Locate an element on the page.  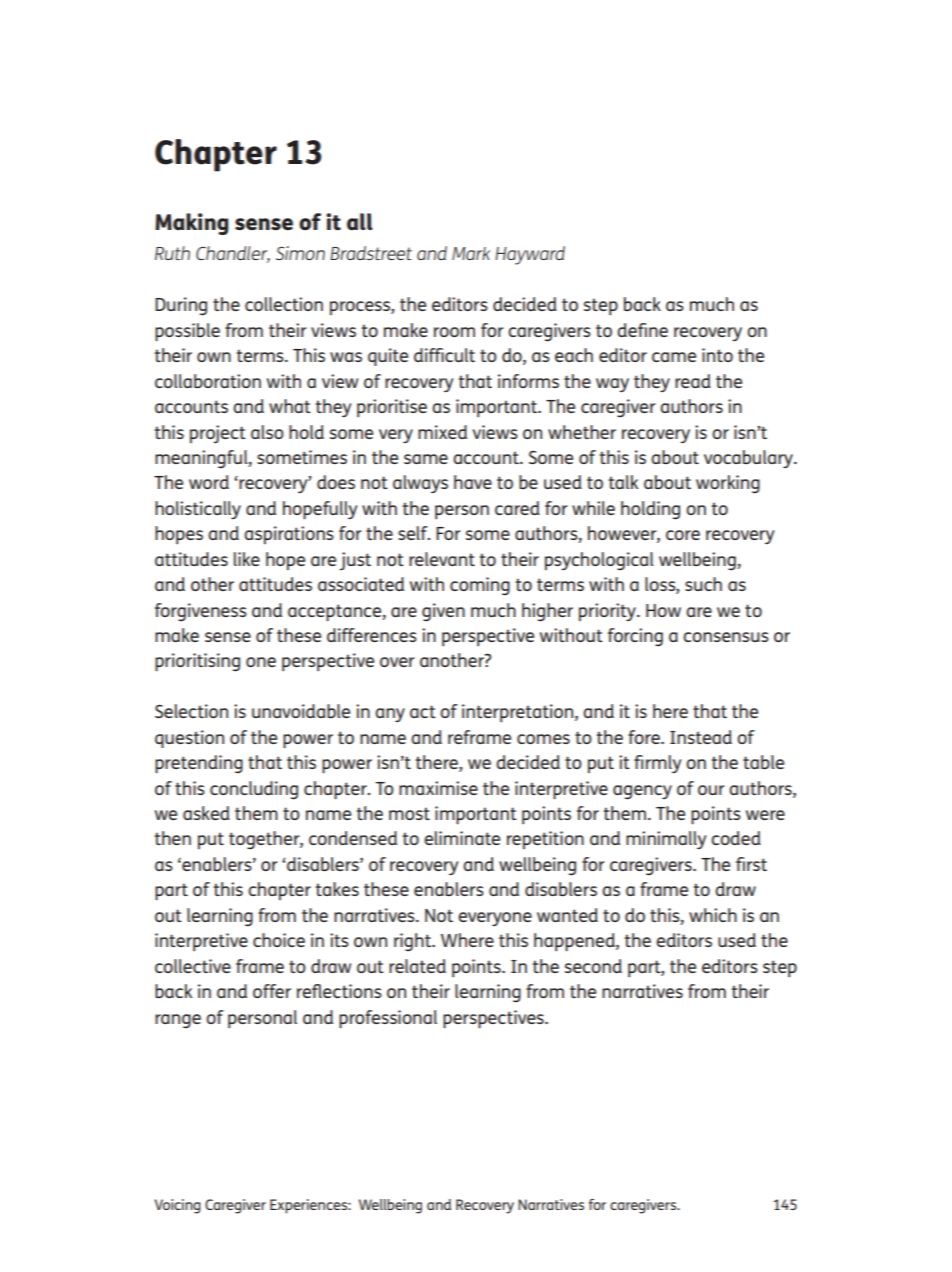
which is located at coordinates (713, 915).
